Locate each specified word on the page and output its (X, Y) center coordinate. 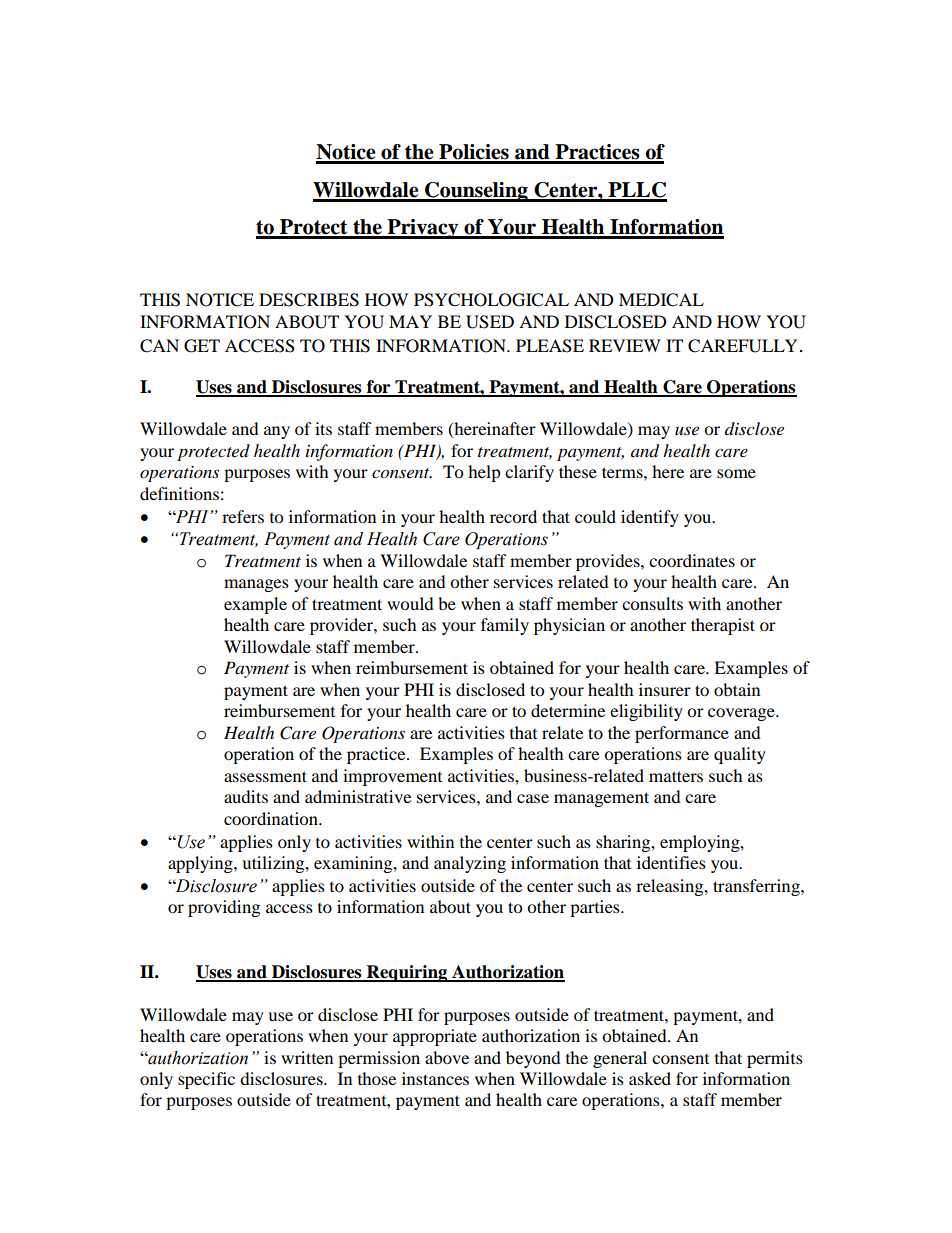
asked (650, 1078)
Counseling (476, 192)
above (447, 1057)
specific (206, 1080)
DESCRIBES (309, 300)
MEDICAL (661, 300)
